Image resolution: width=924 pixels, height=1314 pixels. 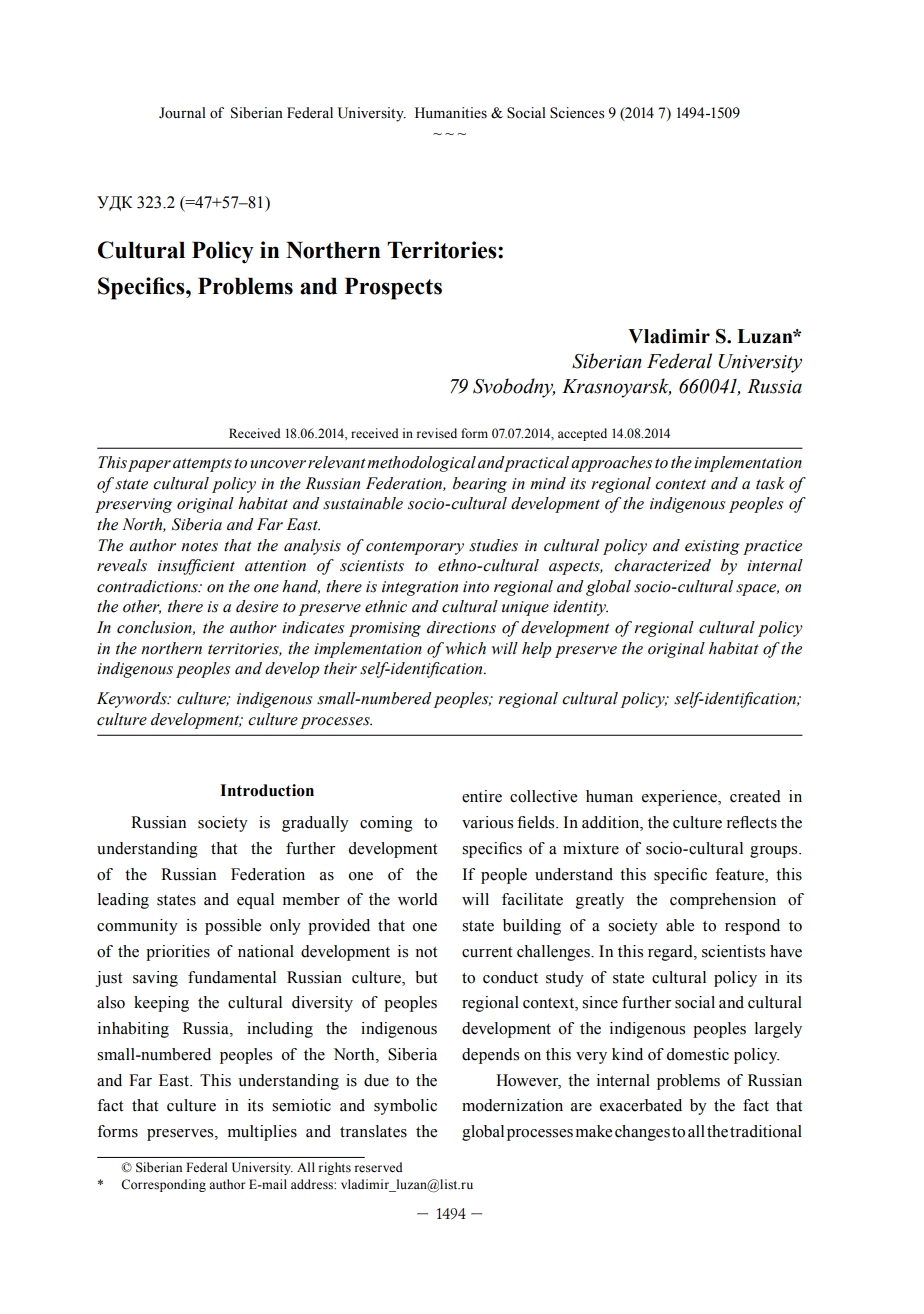 What do you see at coordinates (755, 796) in the screenshot?
I see `created` at bounding box center [755, 796].
